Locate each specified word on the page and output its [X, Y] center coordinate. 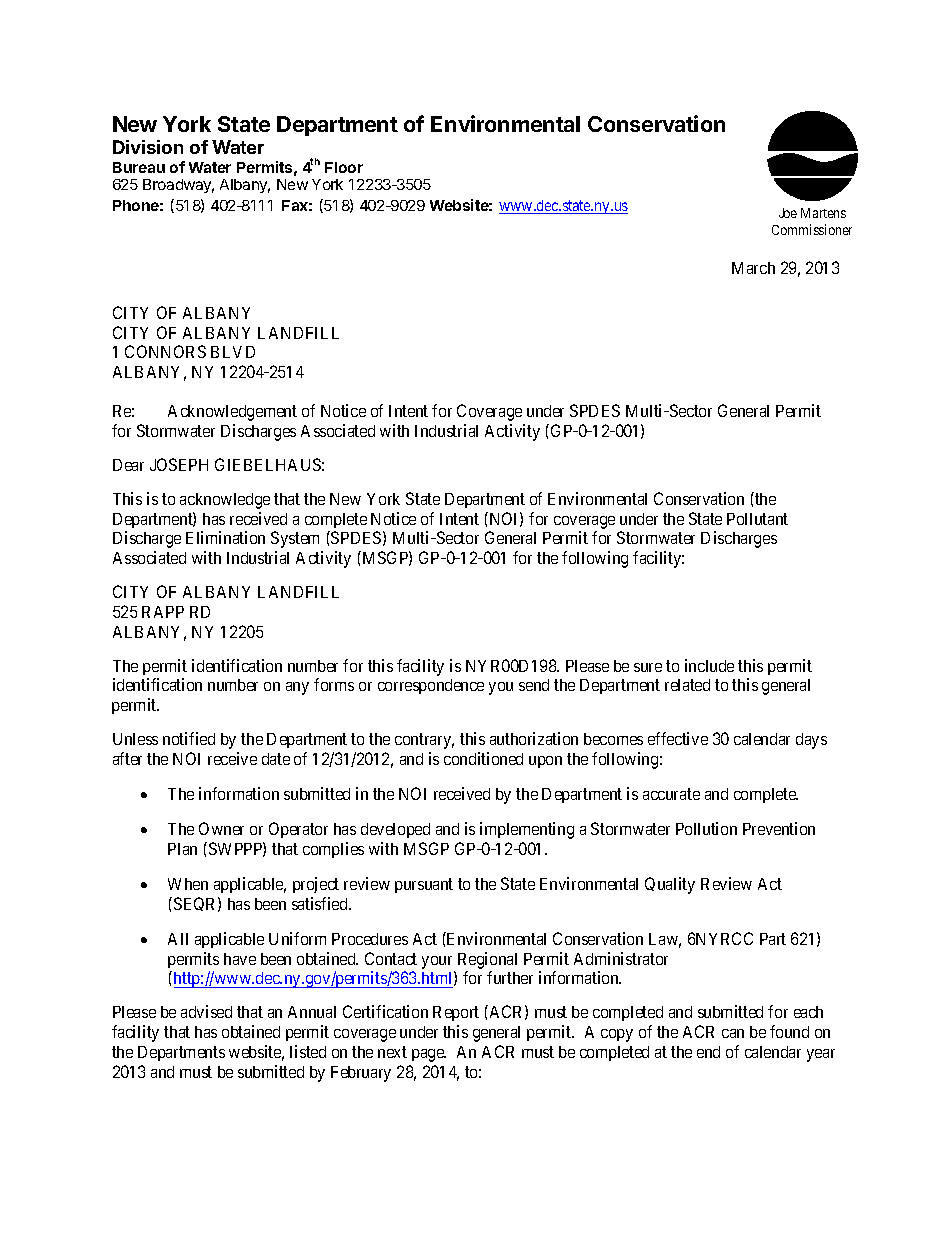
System [295, 539]
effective [678, 738]
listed [308, 1051]
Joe [788, 213]
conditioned [483, 758]
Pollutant [757, 519]
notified [189, 738]
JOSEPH [179, 464]
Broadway [178, 186]
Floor [344, 167]
